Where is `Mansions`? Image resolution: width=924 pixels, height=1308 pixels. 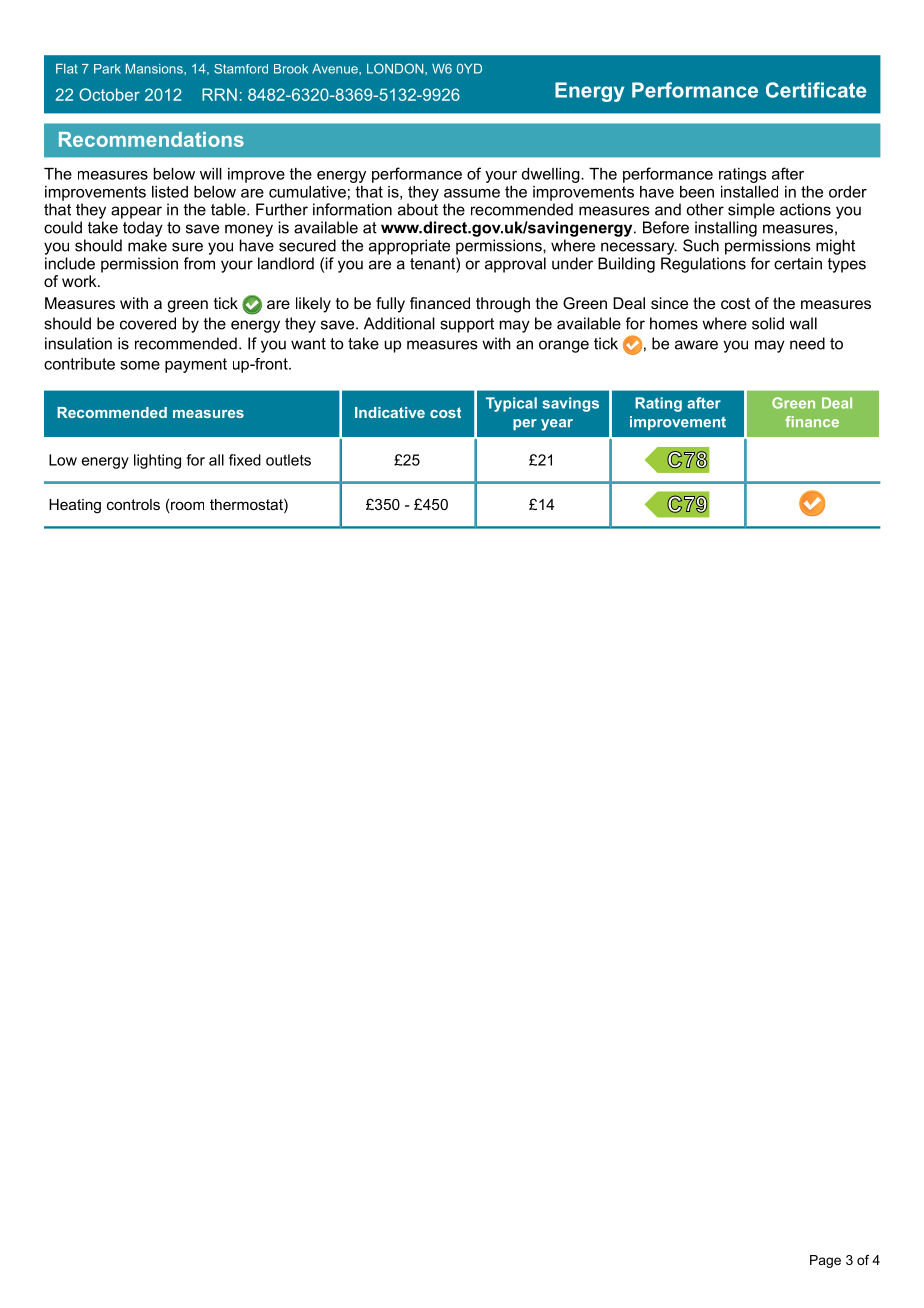 Mansions is located at coordinates (155, 69).
